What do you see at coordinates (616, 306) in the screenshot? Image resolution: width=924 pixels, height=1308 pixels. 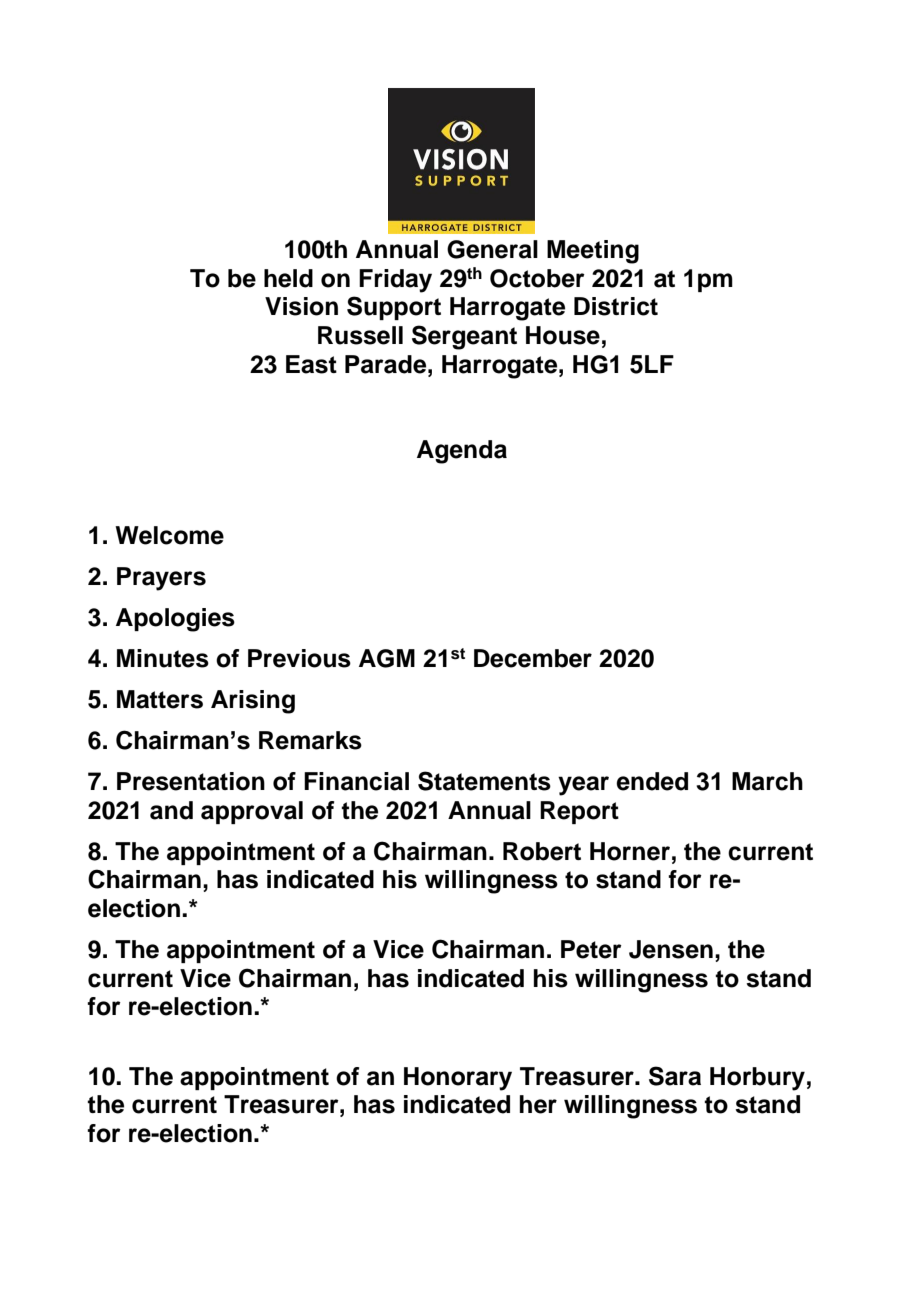 I see `District` at bounding box center [616, 306].
